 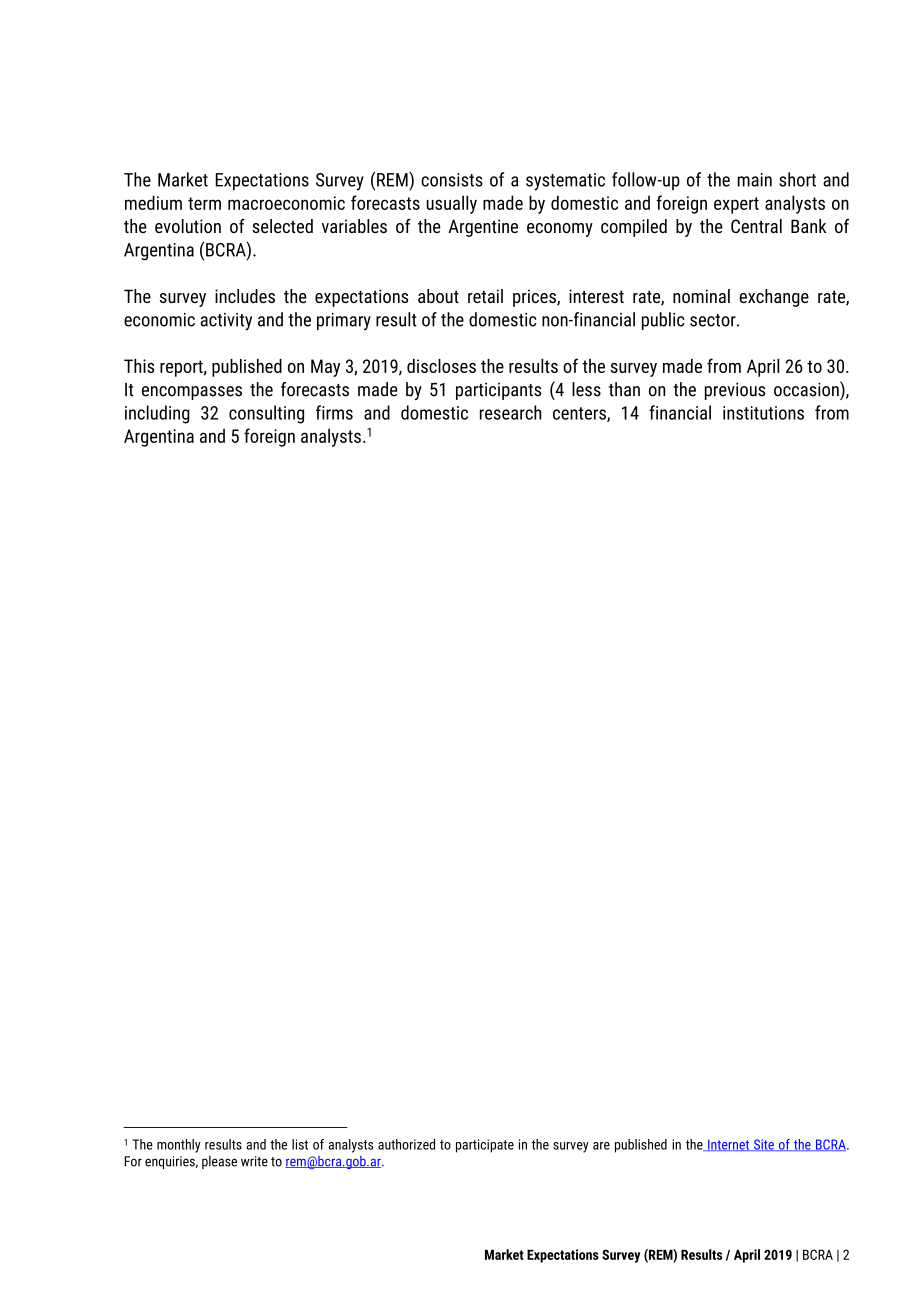 I want to click on consulting, so click(x=266, y=414).
